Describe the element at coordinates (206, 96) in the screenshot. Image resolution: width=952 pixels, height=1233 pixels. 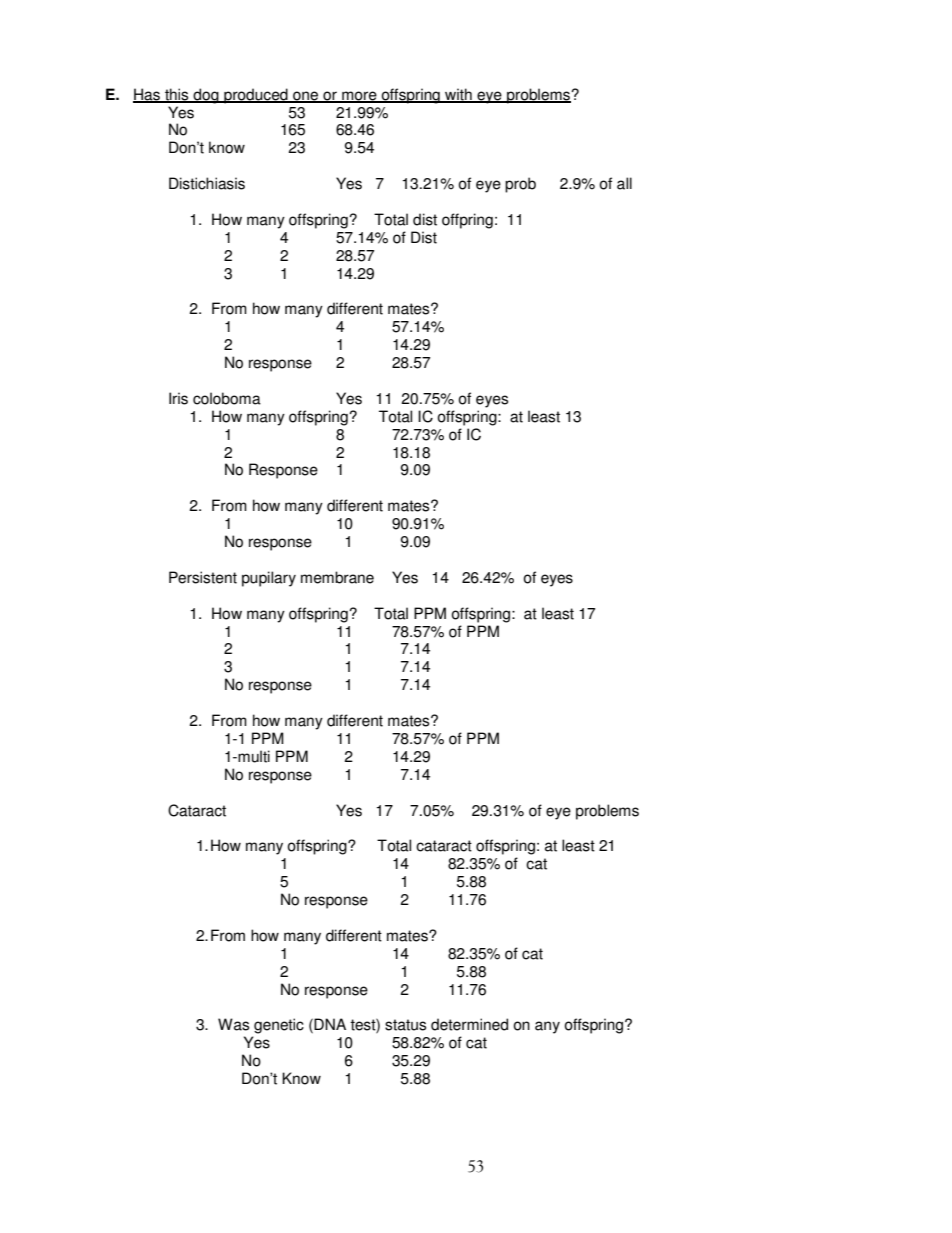
I see `dog` at that location.
